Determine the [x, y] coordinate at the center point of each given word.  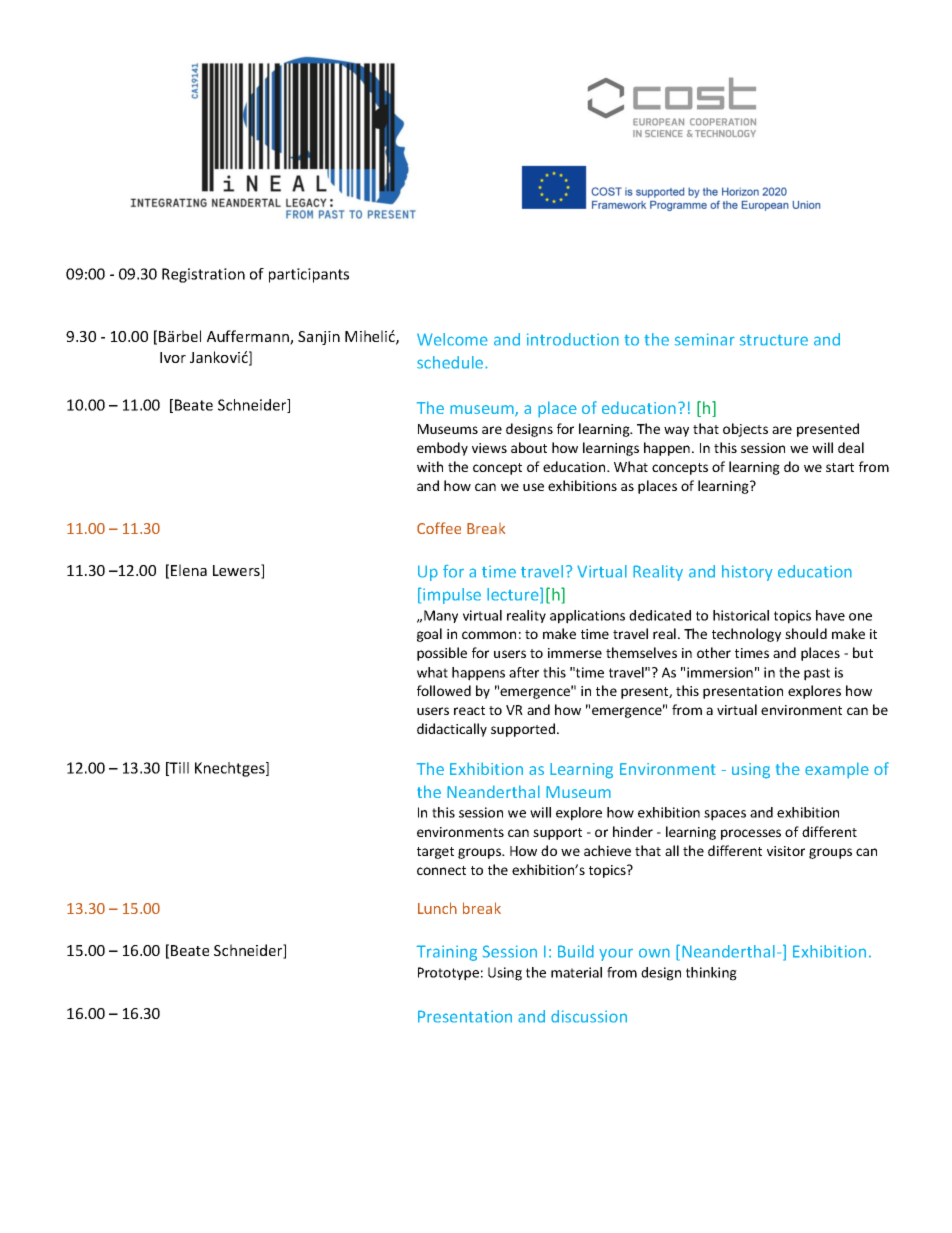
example [837, 770]
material [576, 972]
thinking [711, 974]
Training [446, 953]
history [747, 573]
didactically [452, 730]
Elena [189, 570]
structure [774, 340]
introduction [573, 339]
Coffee [439, 528]
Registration [203, 275]
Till [178, 769]
